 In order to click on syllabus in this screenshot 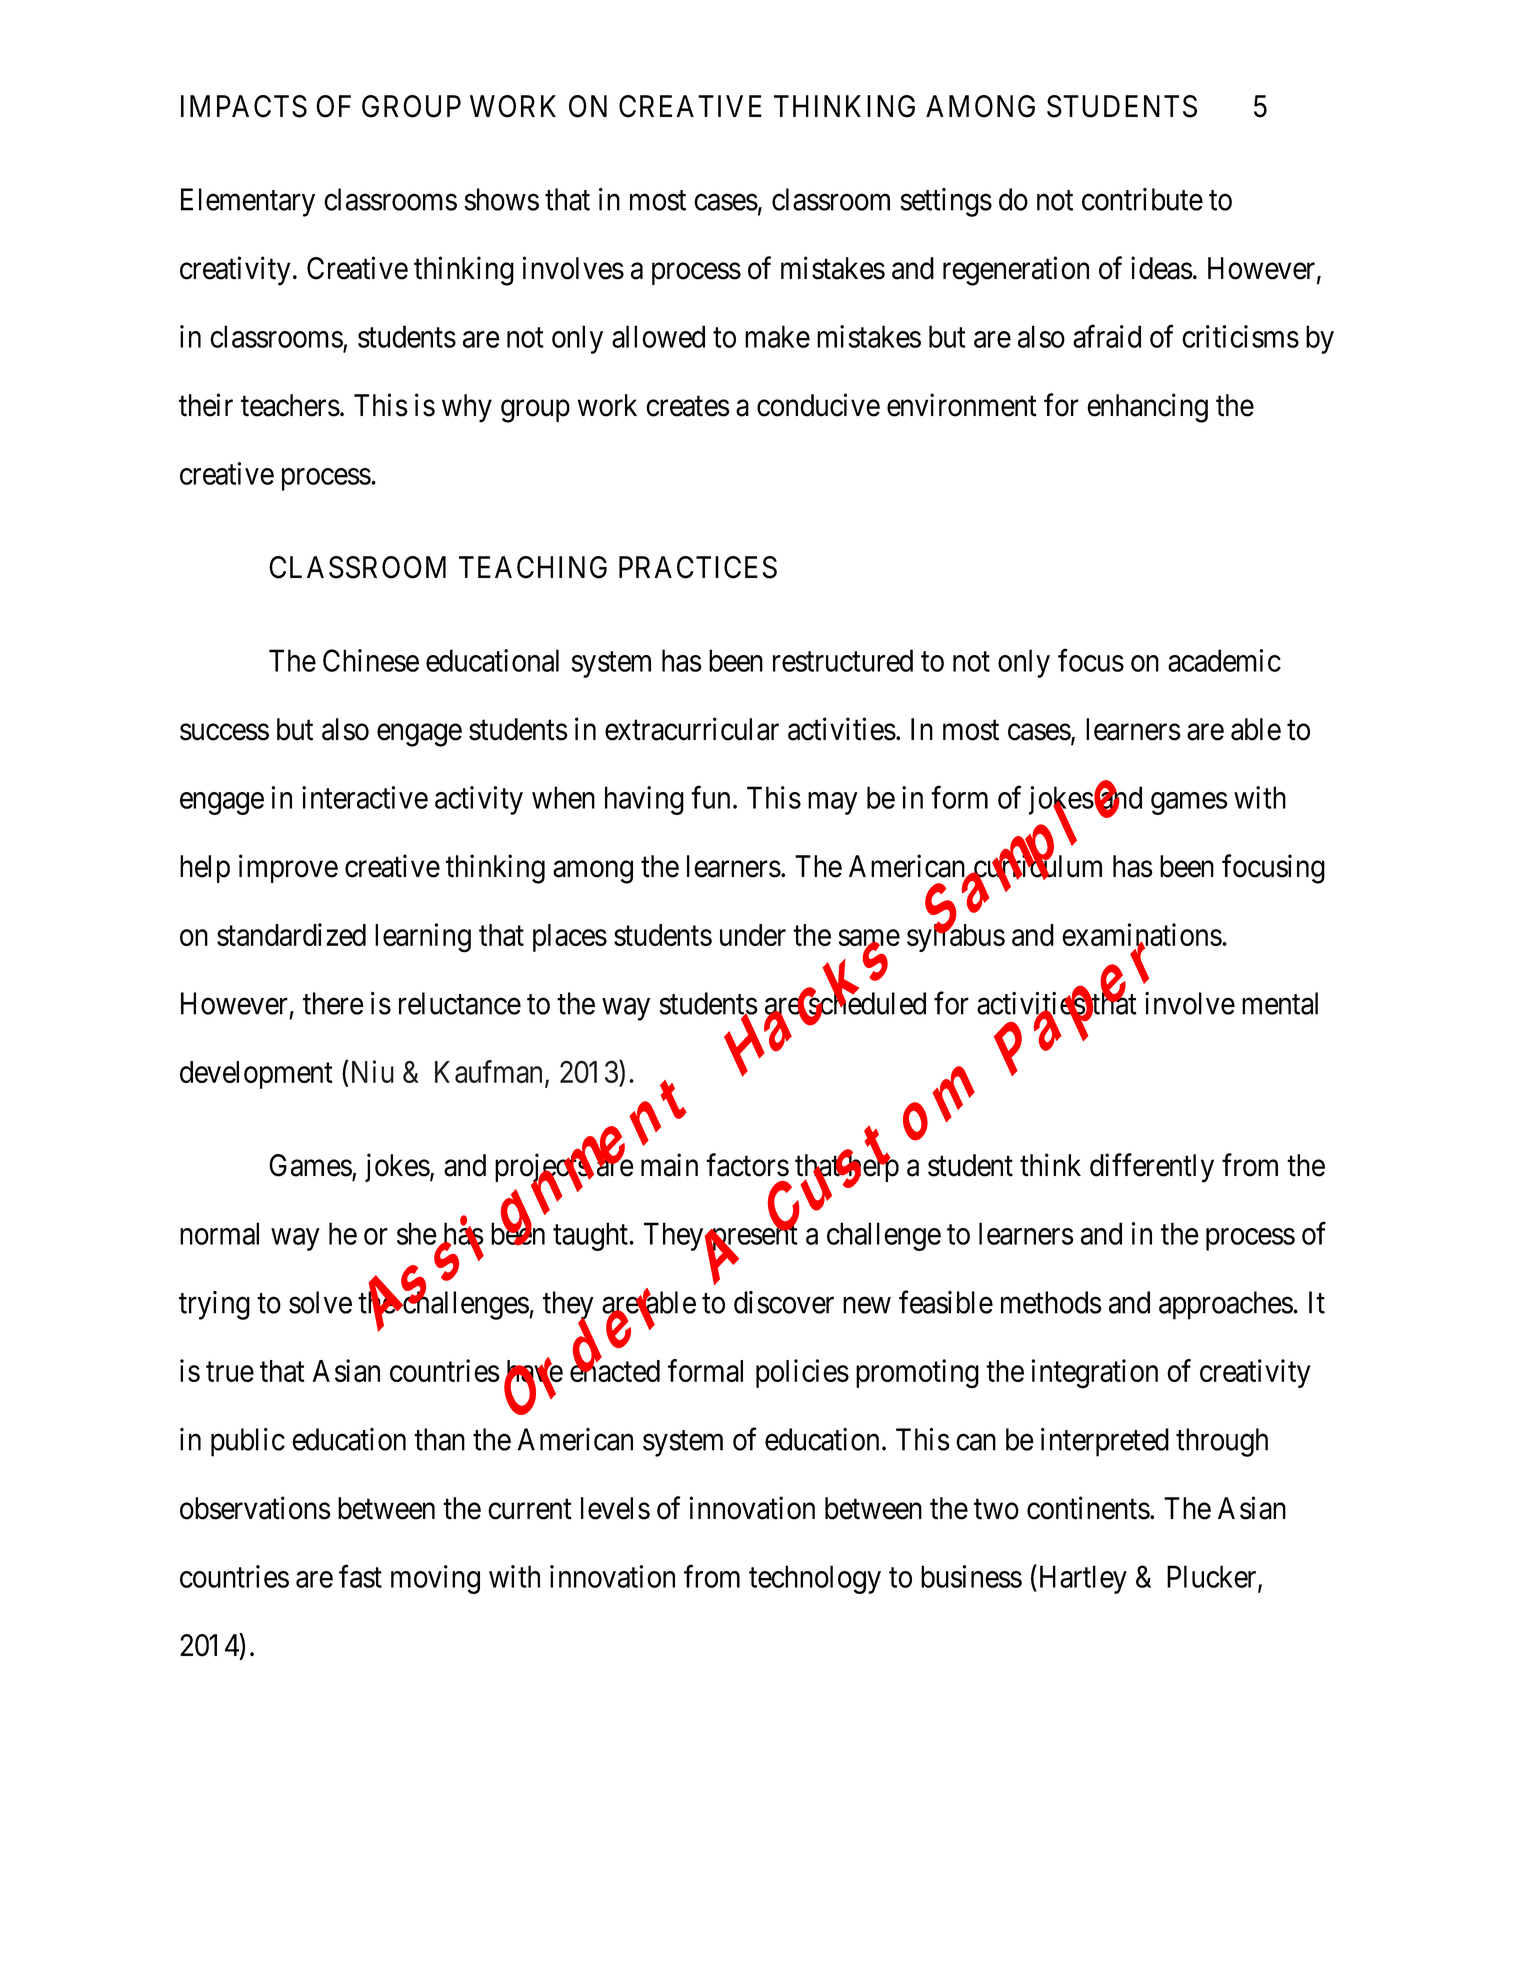, I will do `click(956, 937)`.
